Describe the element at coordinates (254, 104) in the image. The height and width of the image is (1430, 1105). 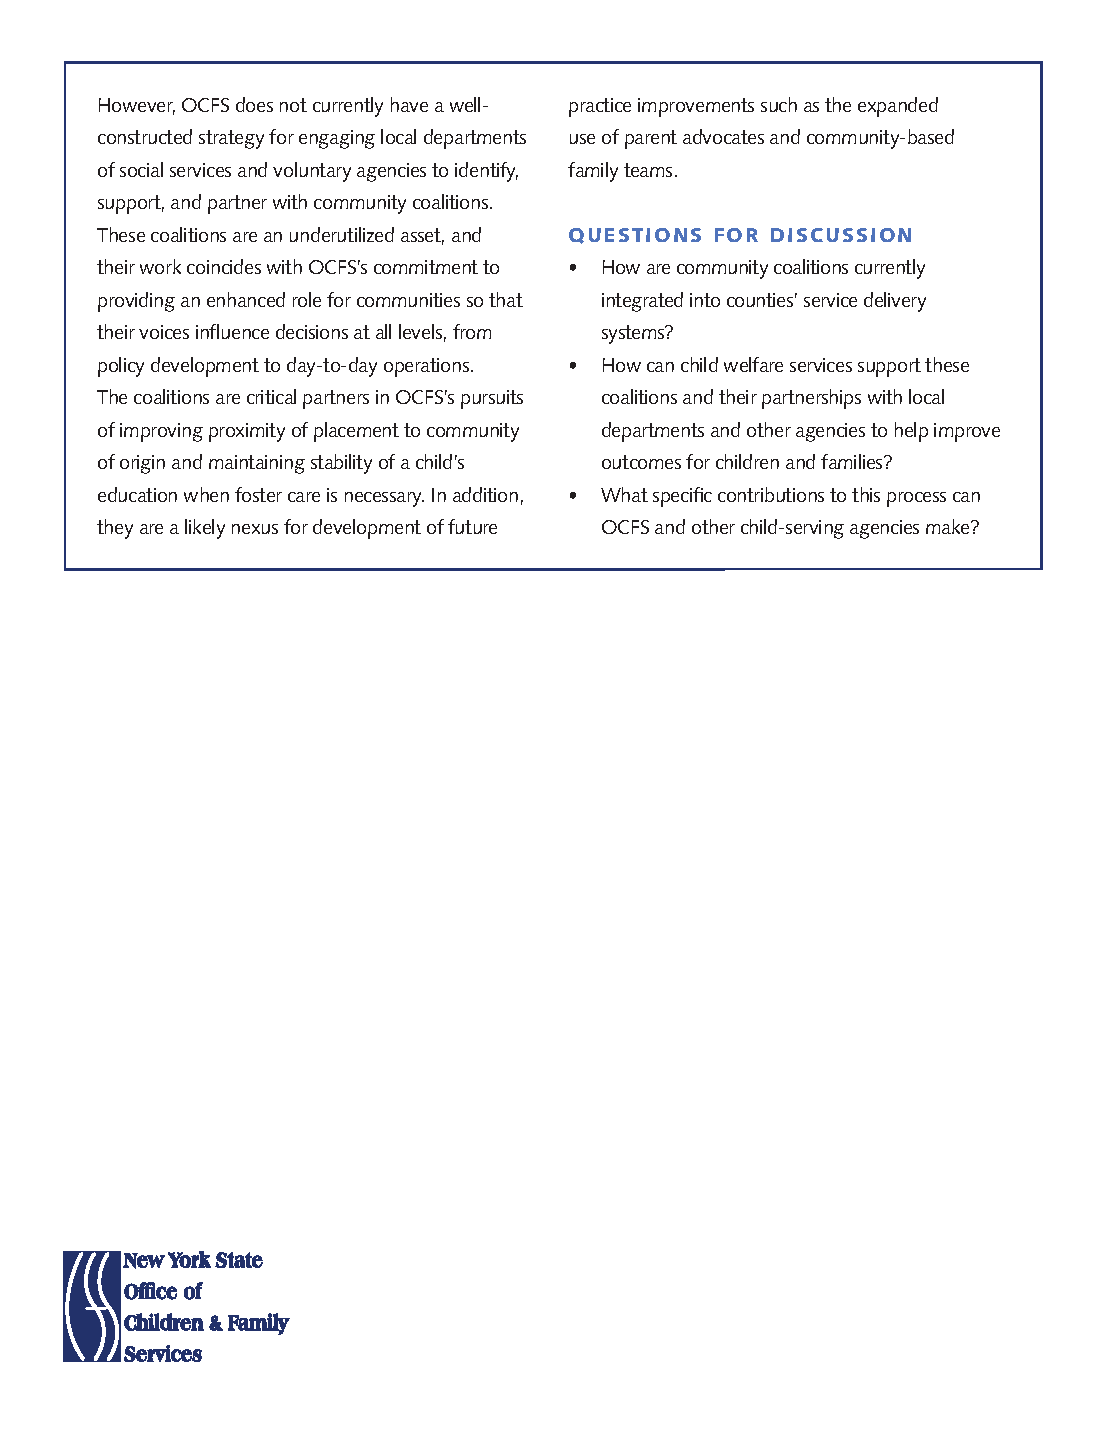
I see `does` at that location.
